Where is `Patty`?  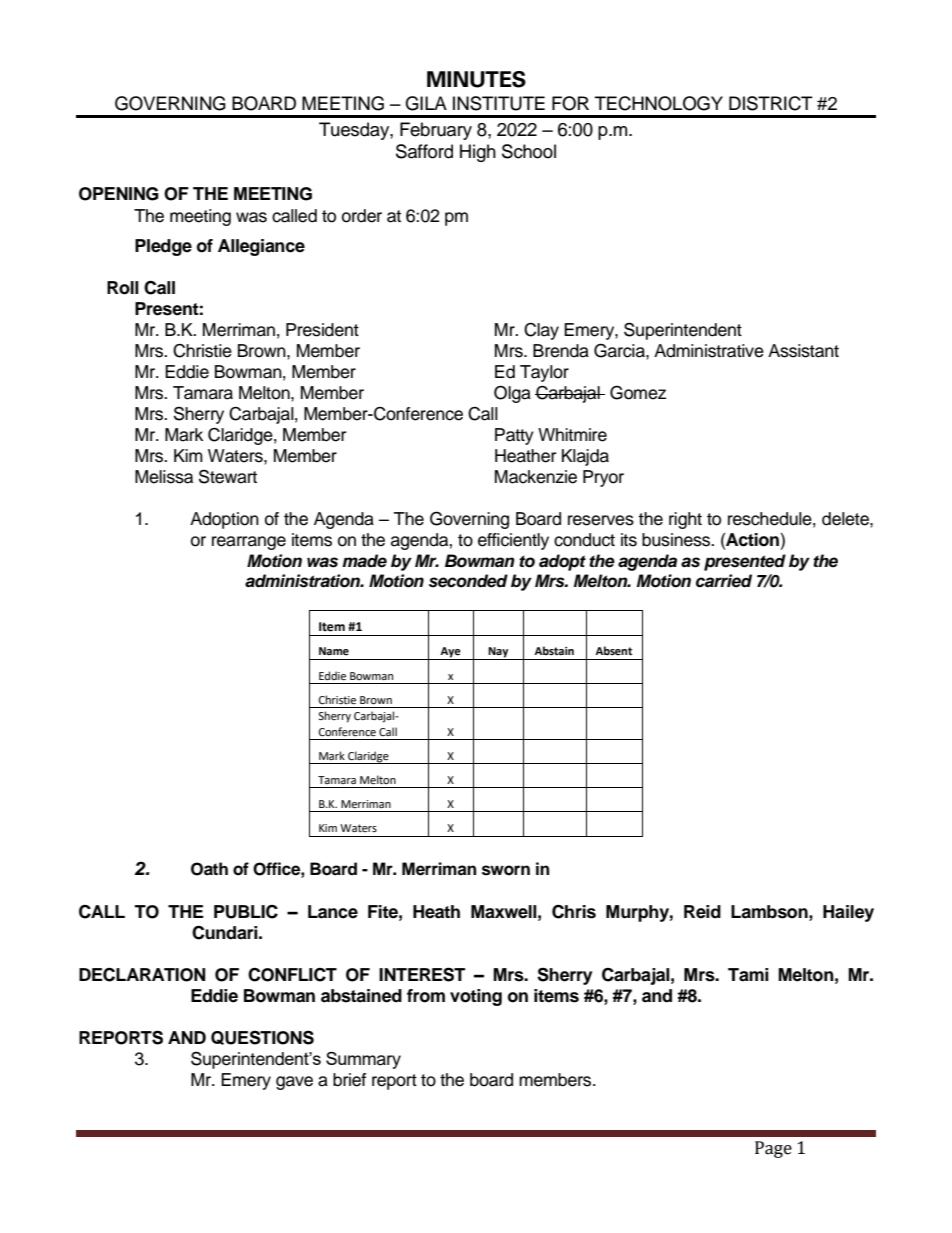 Patty is located at coordinates (514, 436).
